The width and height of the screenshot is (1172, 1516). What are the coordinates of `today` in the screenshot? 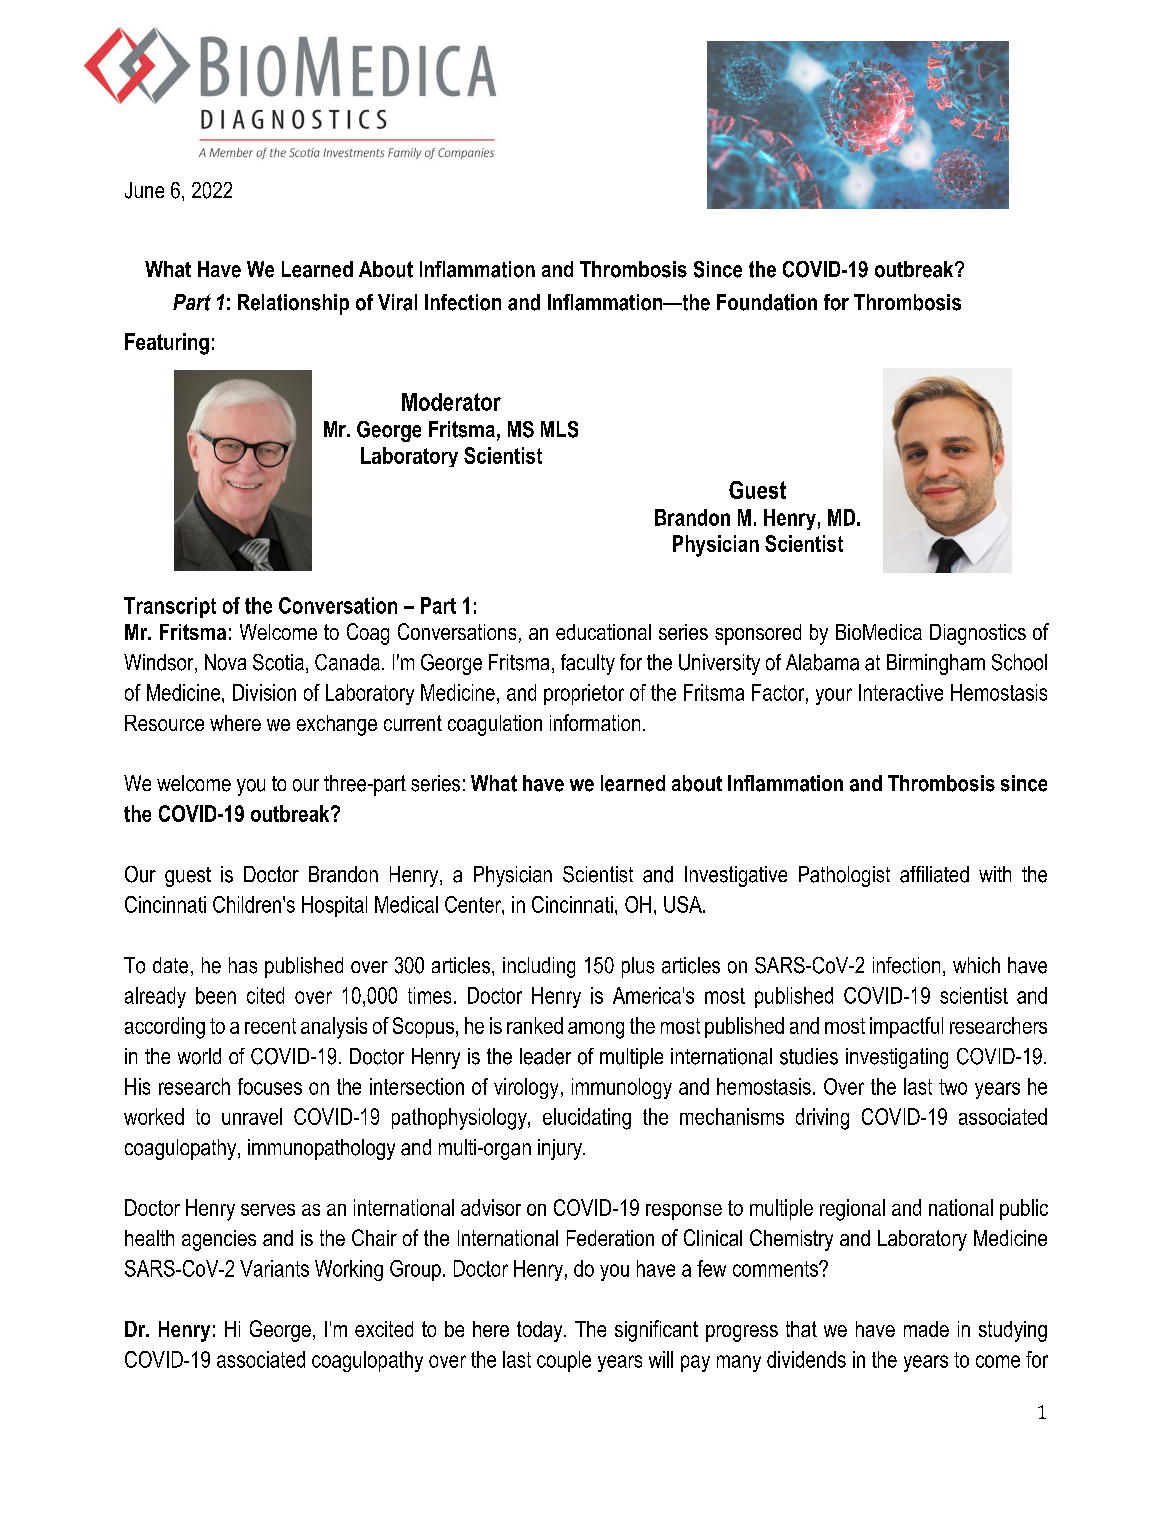 It's located at (541, 1331).
